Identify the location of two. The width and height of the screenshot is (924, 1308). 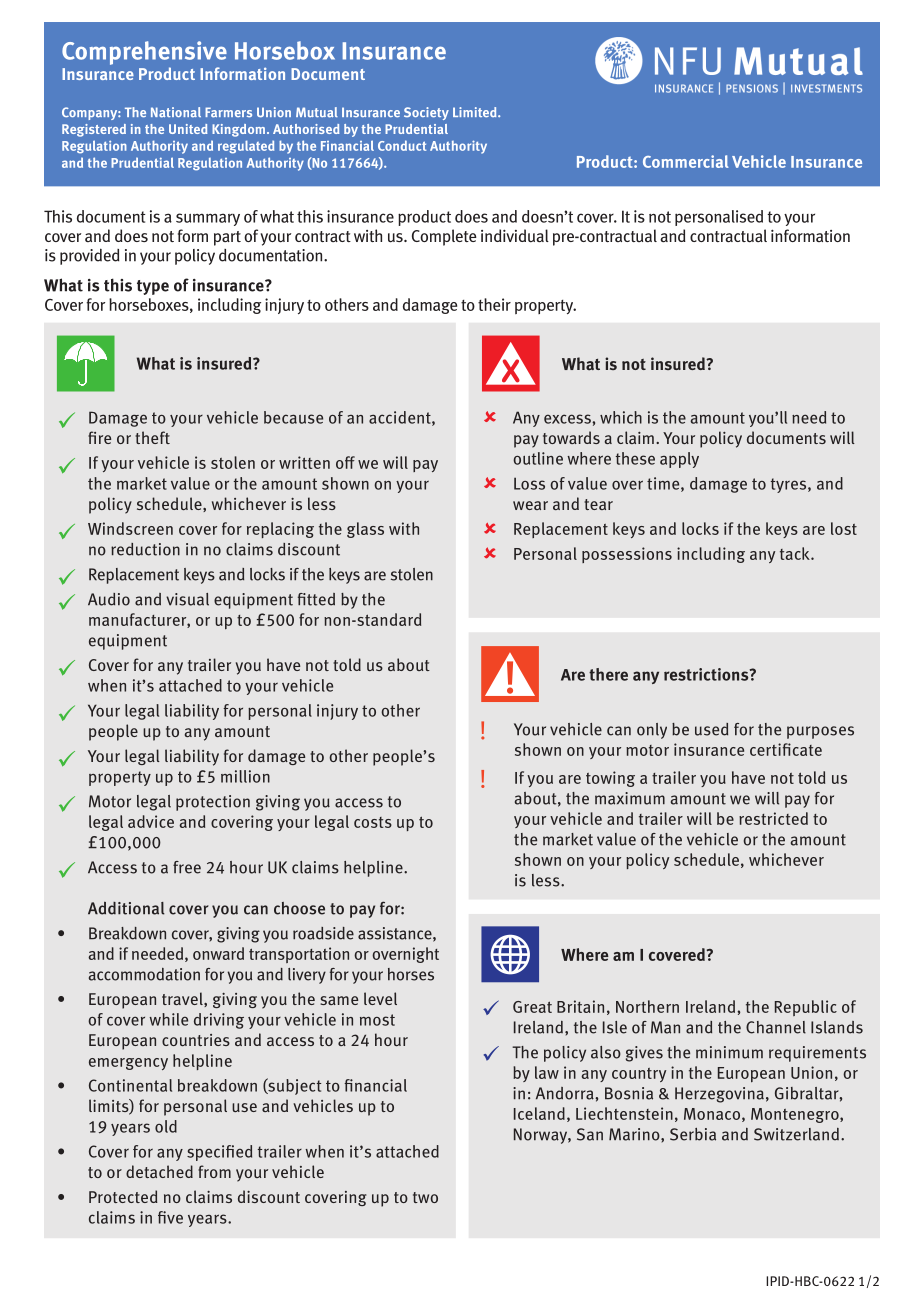
(425, 1197).
